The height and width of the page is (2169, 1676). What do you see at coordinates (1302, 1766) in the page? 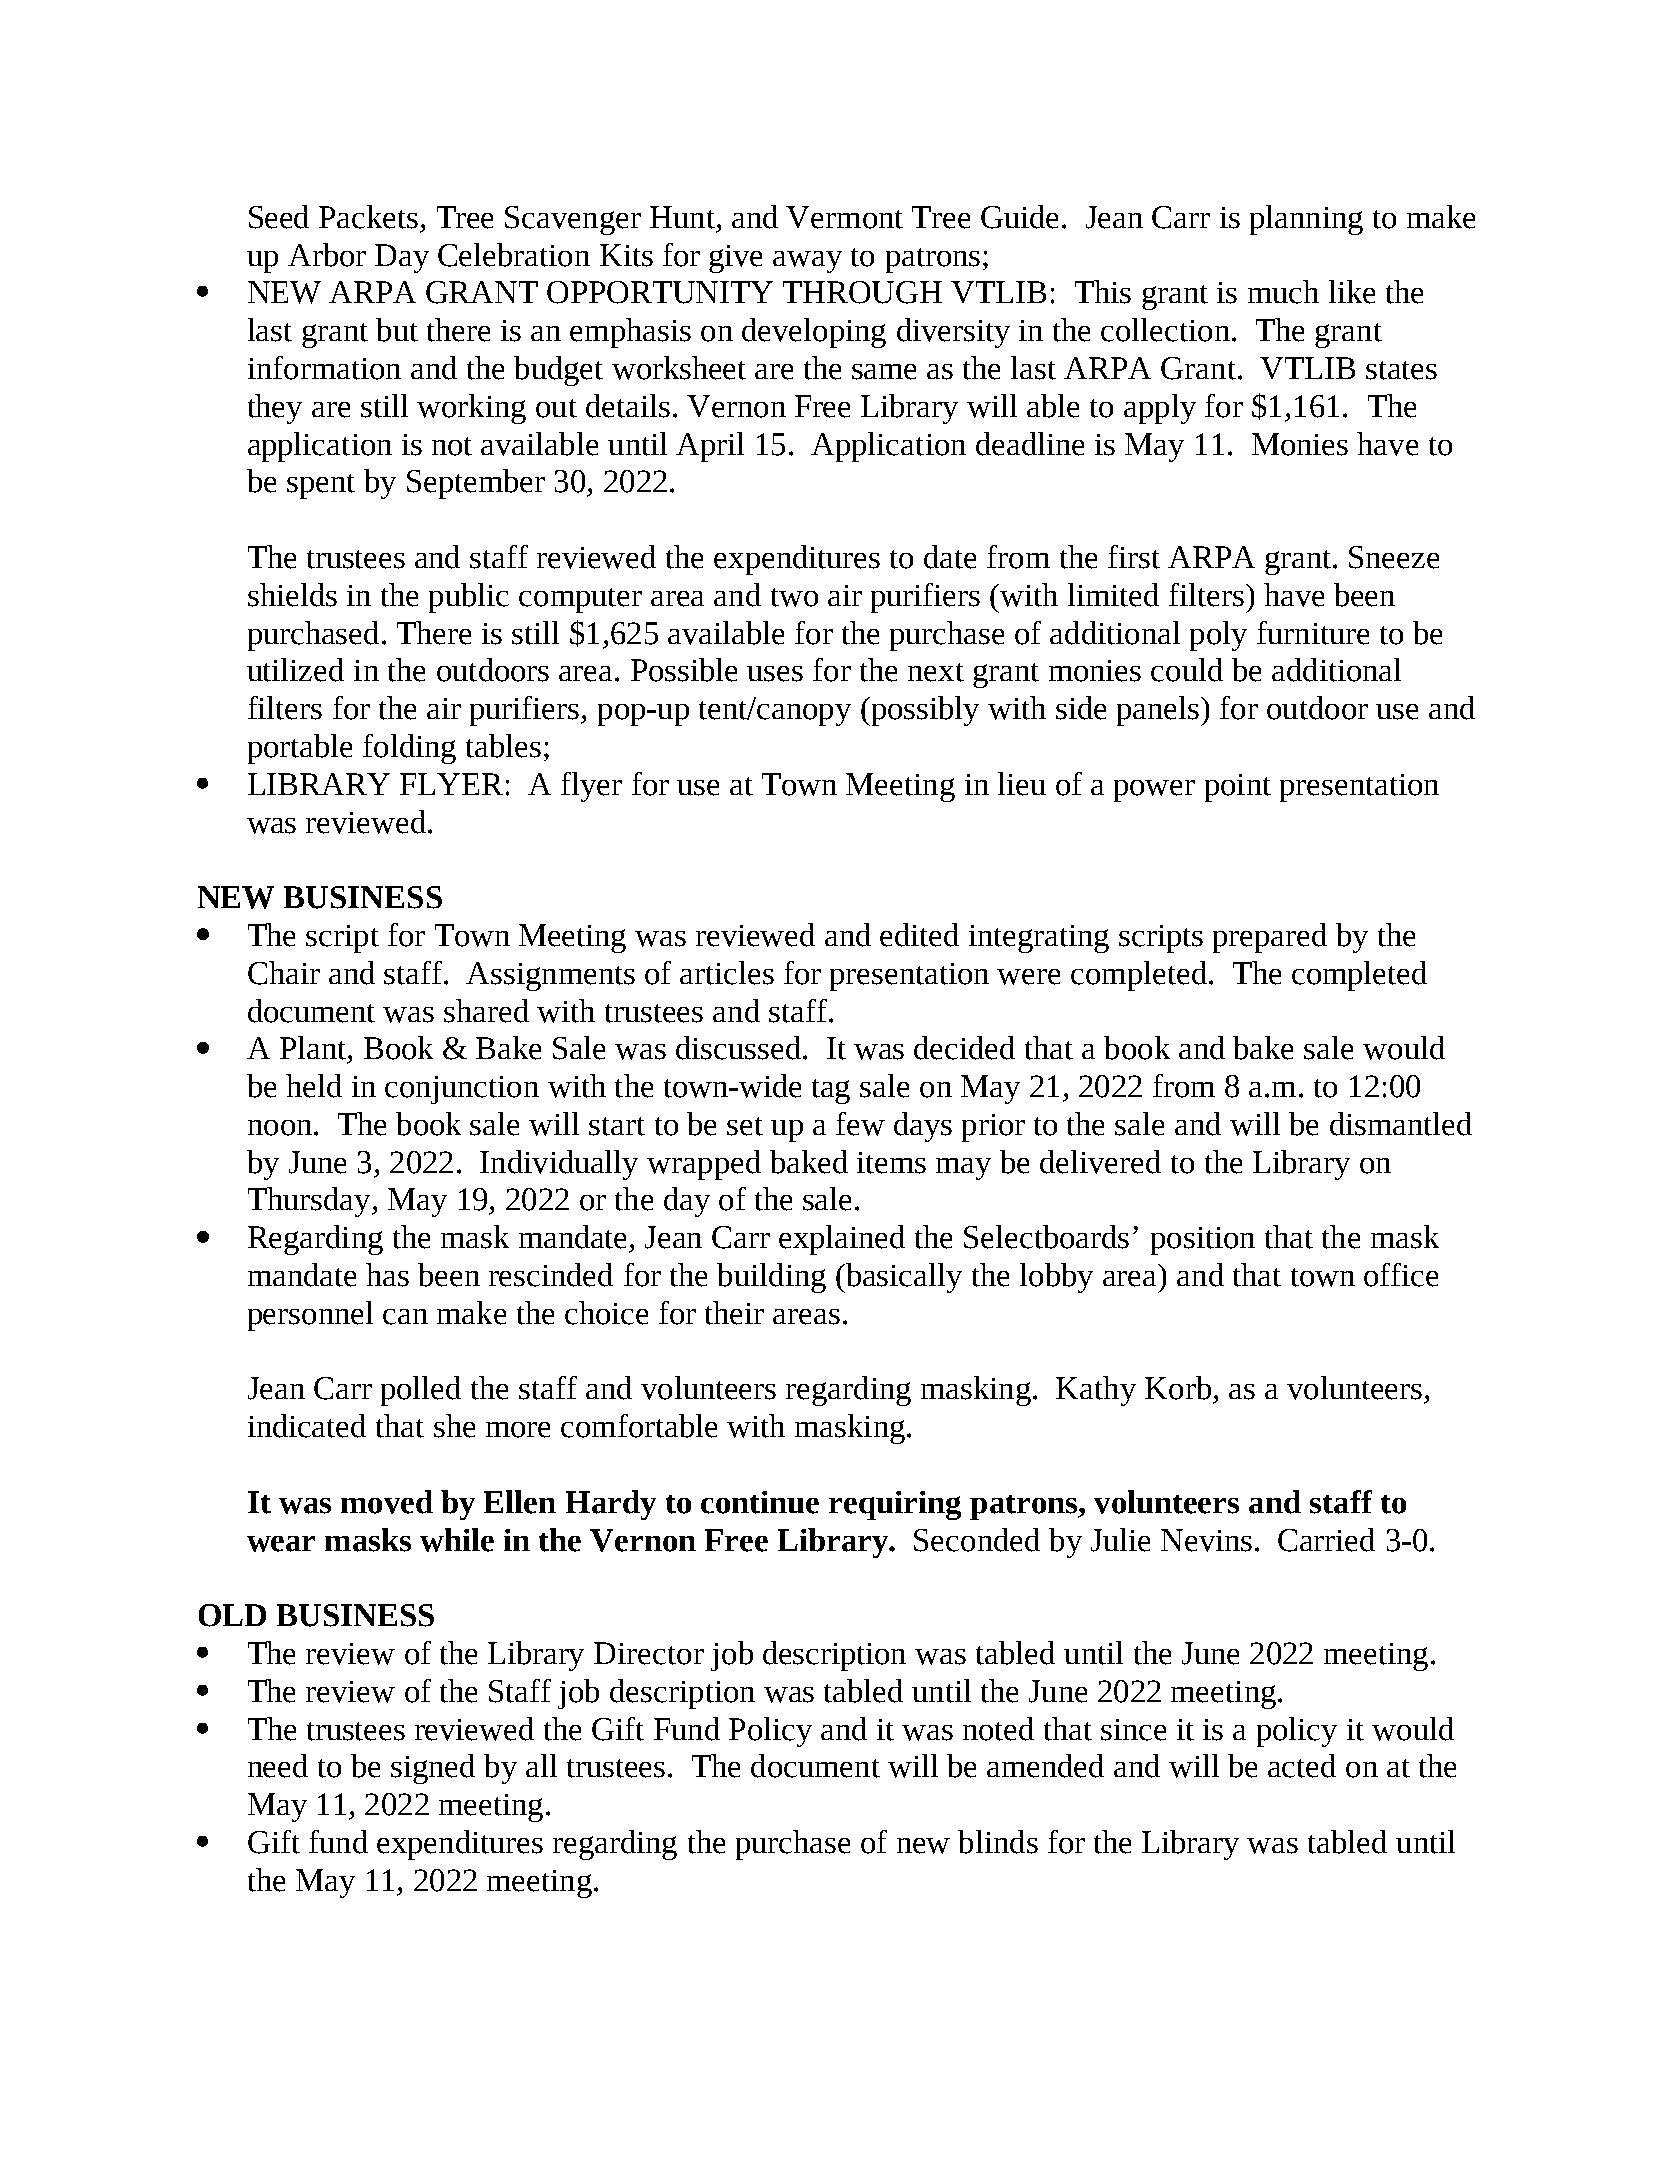
I see `acted` at bounding box center [1302, 1766].
